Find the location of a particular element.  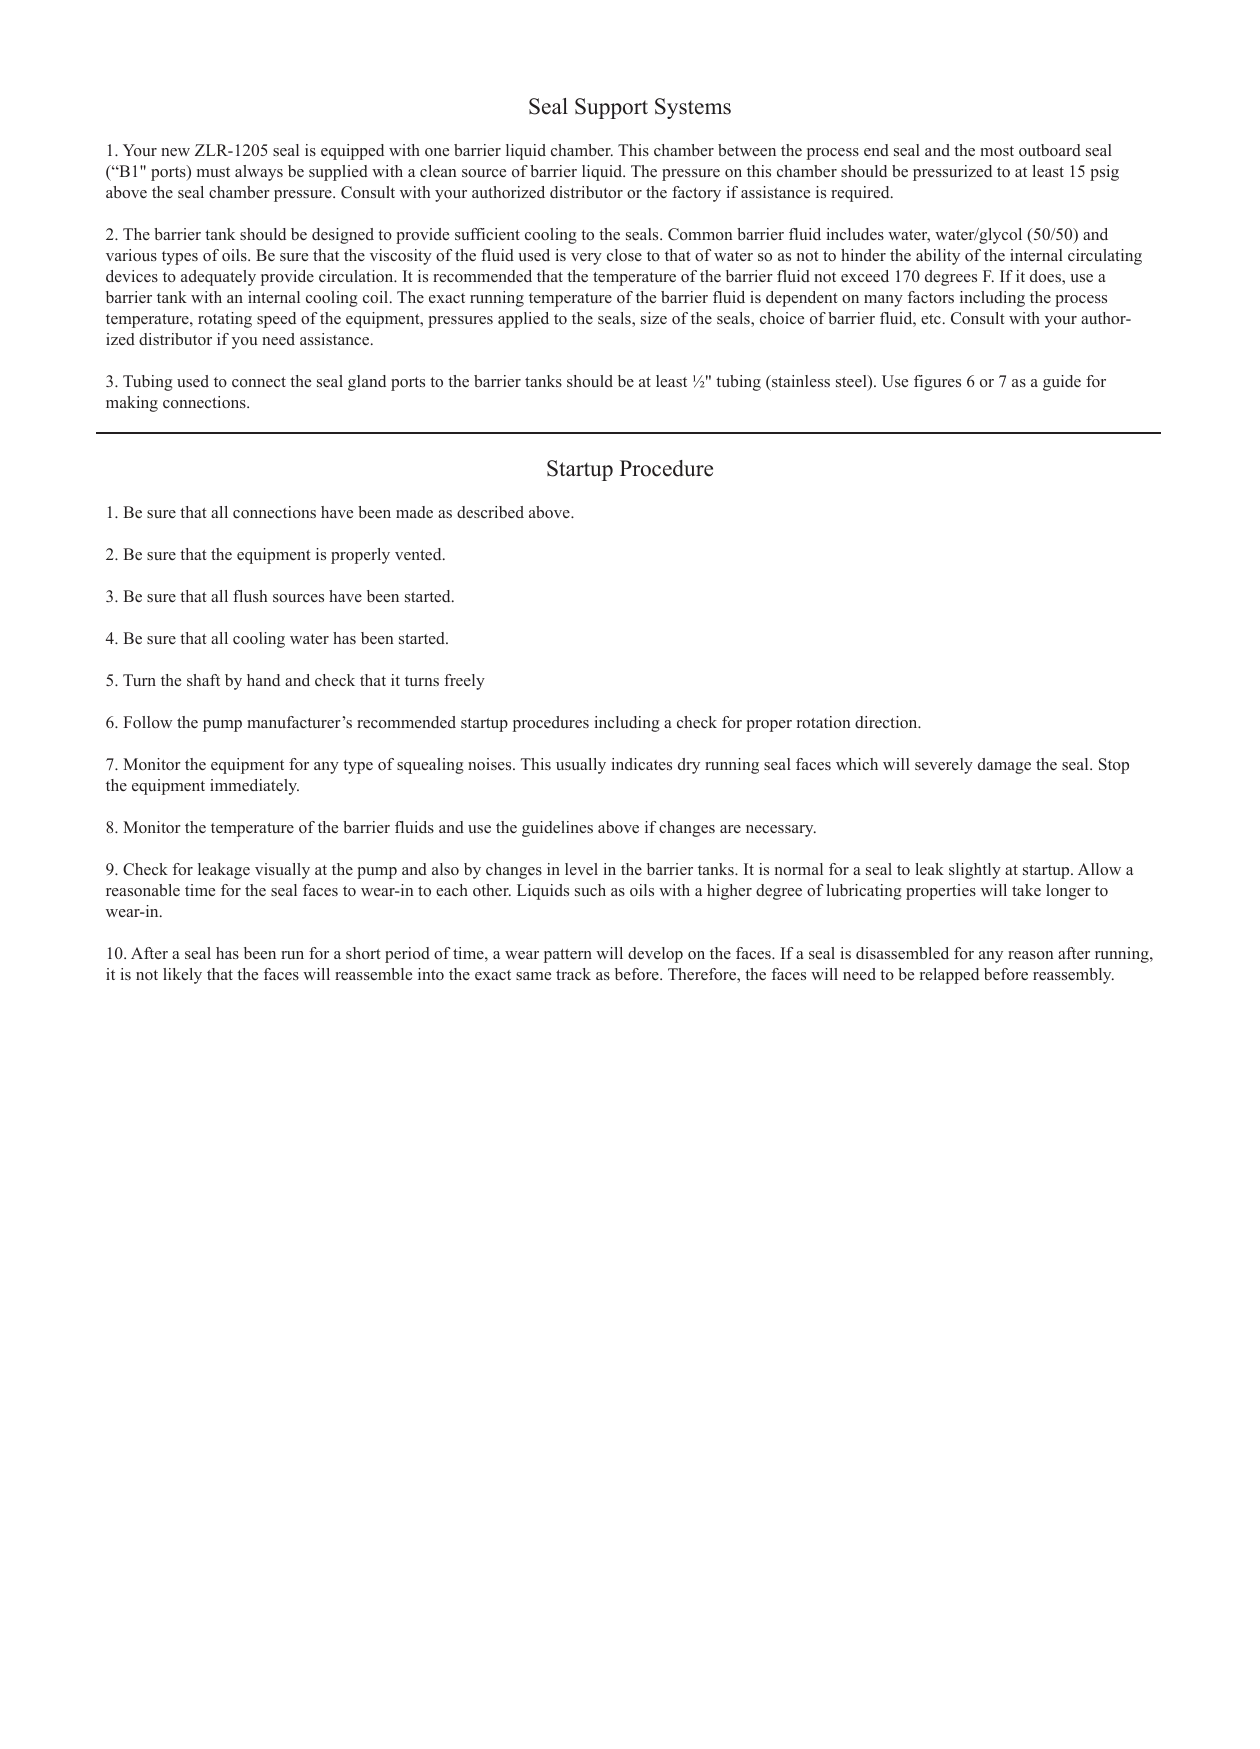

likely is located at coordinates (182, 976).
